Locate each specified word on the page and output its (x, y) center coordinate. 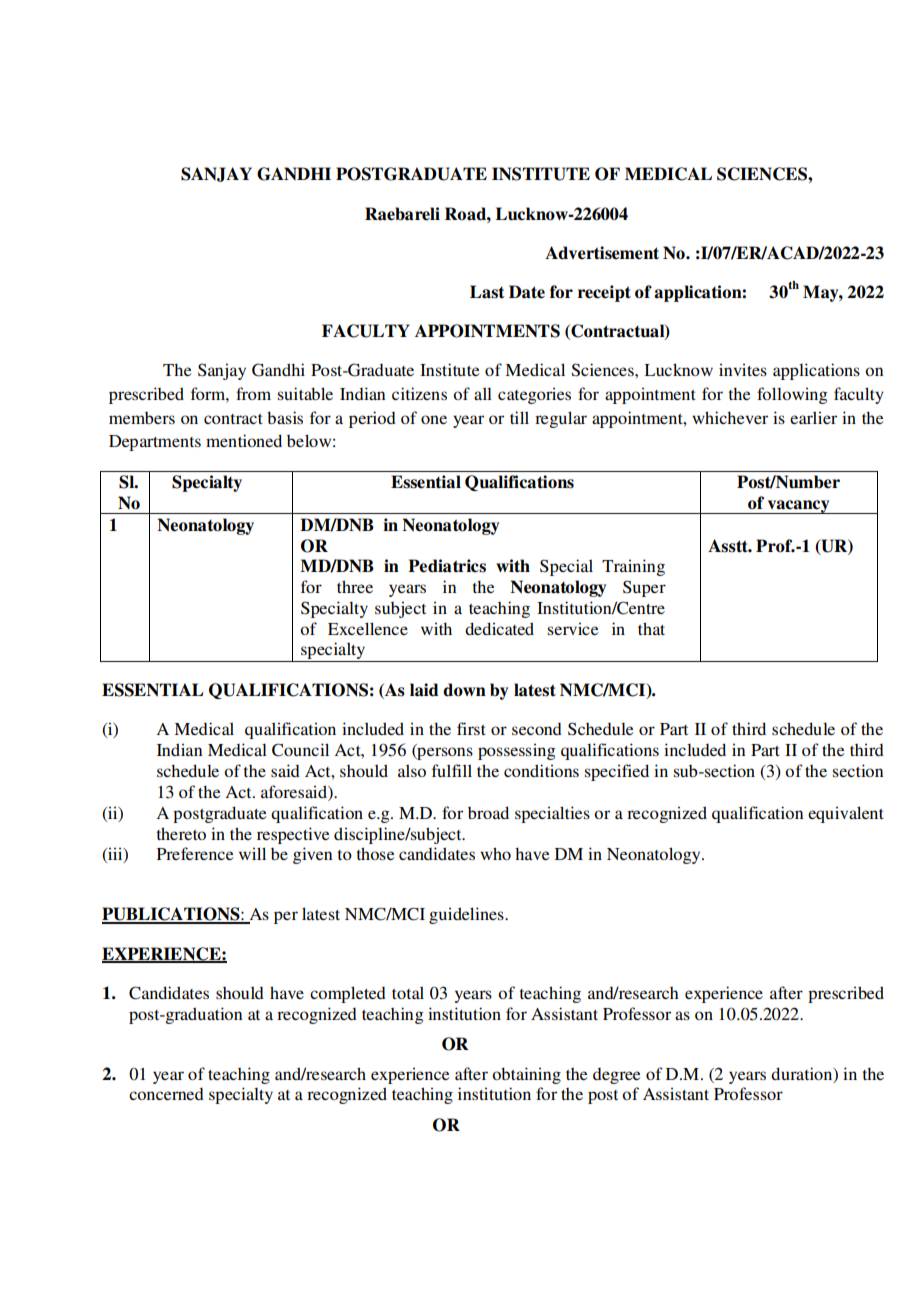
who (495, 853)
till (519, 417)
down (464, 690)
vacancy (799, 507)
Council (300, 750)
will (252, 853)
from (253, 393)
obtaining (526, 1075)
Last (487, 292)
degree (616, 1076)
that (651, 628)
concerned (166, 1094)
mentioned (244, 440)
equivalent (846, 814)
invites (743, 369)
